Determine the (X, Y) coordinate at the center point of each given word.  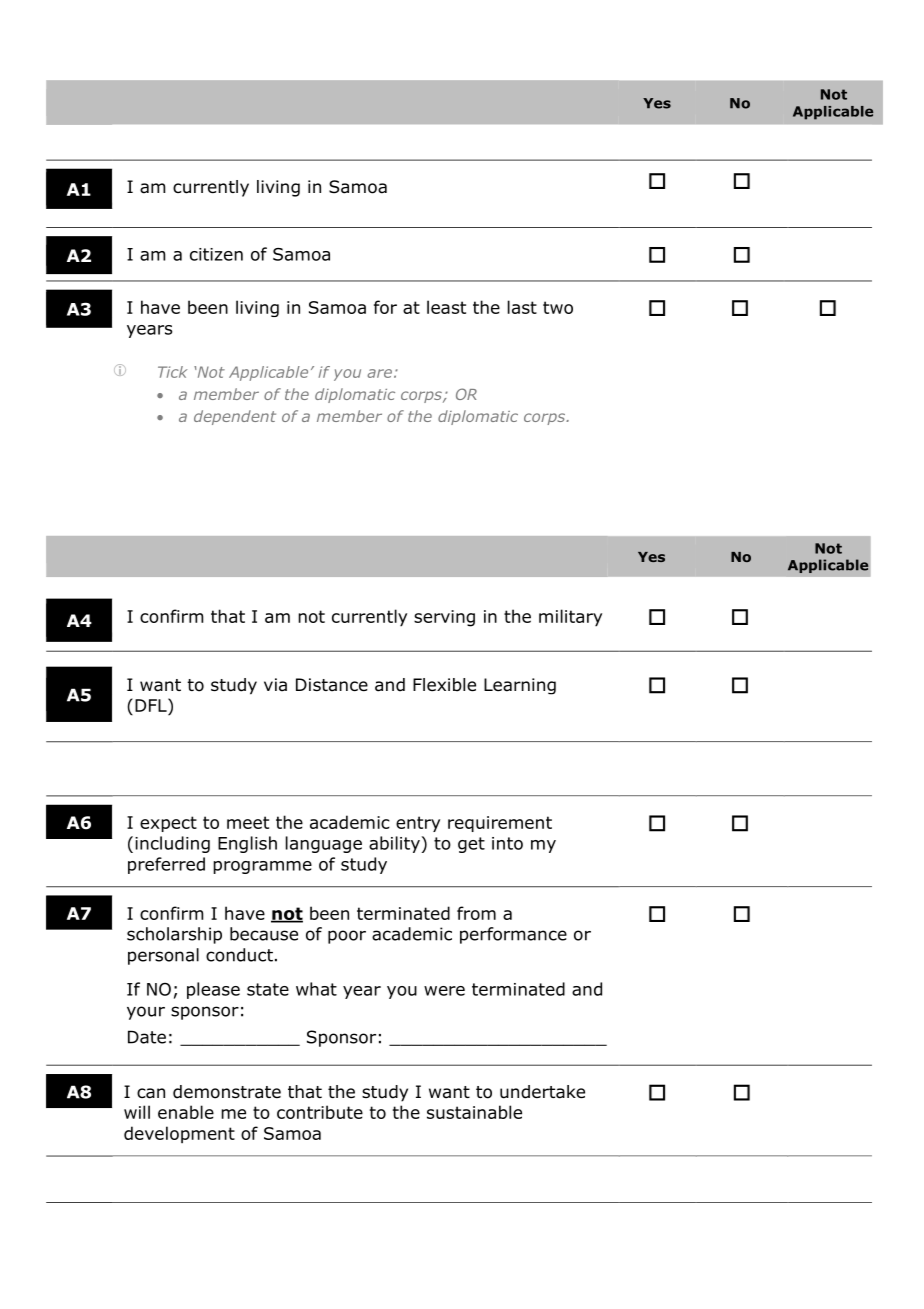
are (379, 373)
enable (186, 1112)
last (522, 307)
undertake (542, 1092)
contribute (320, 1112)
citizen (216, 254)
